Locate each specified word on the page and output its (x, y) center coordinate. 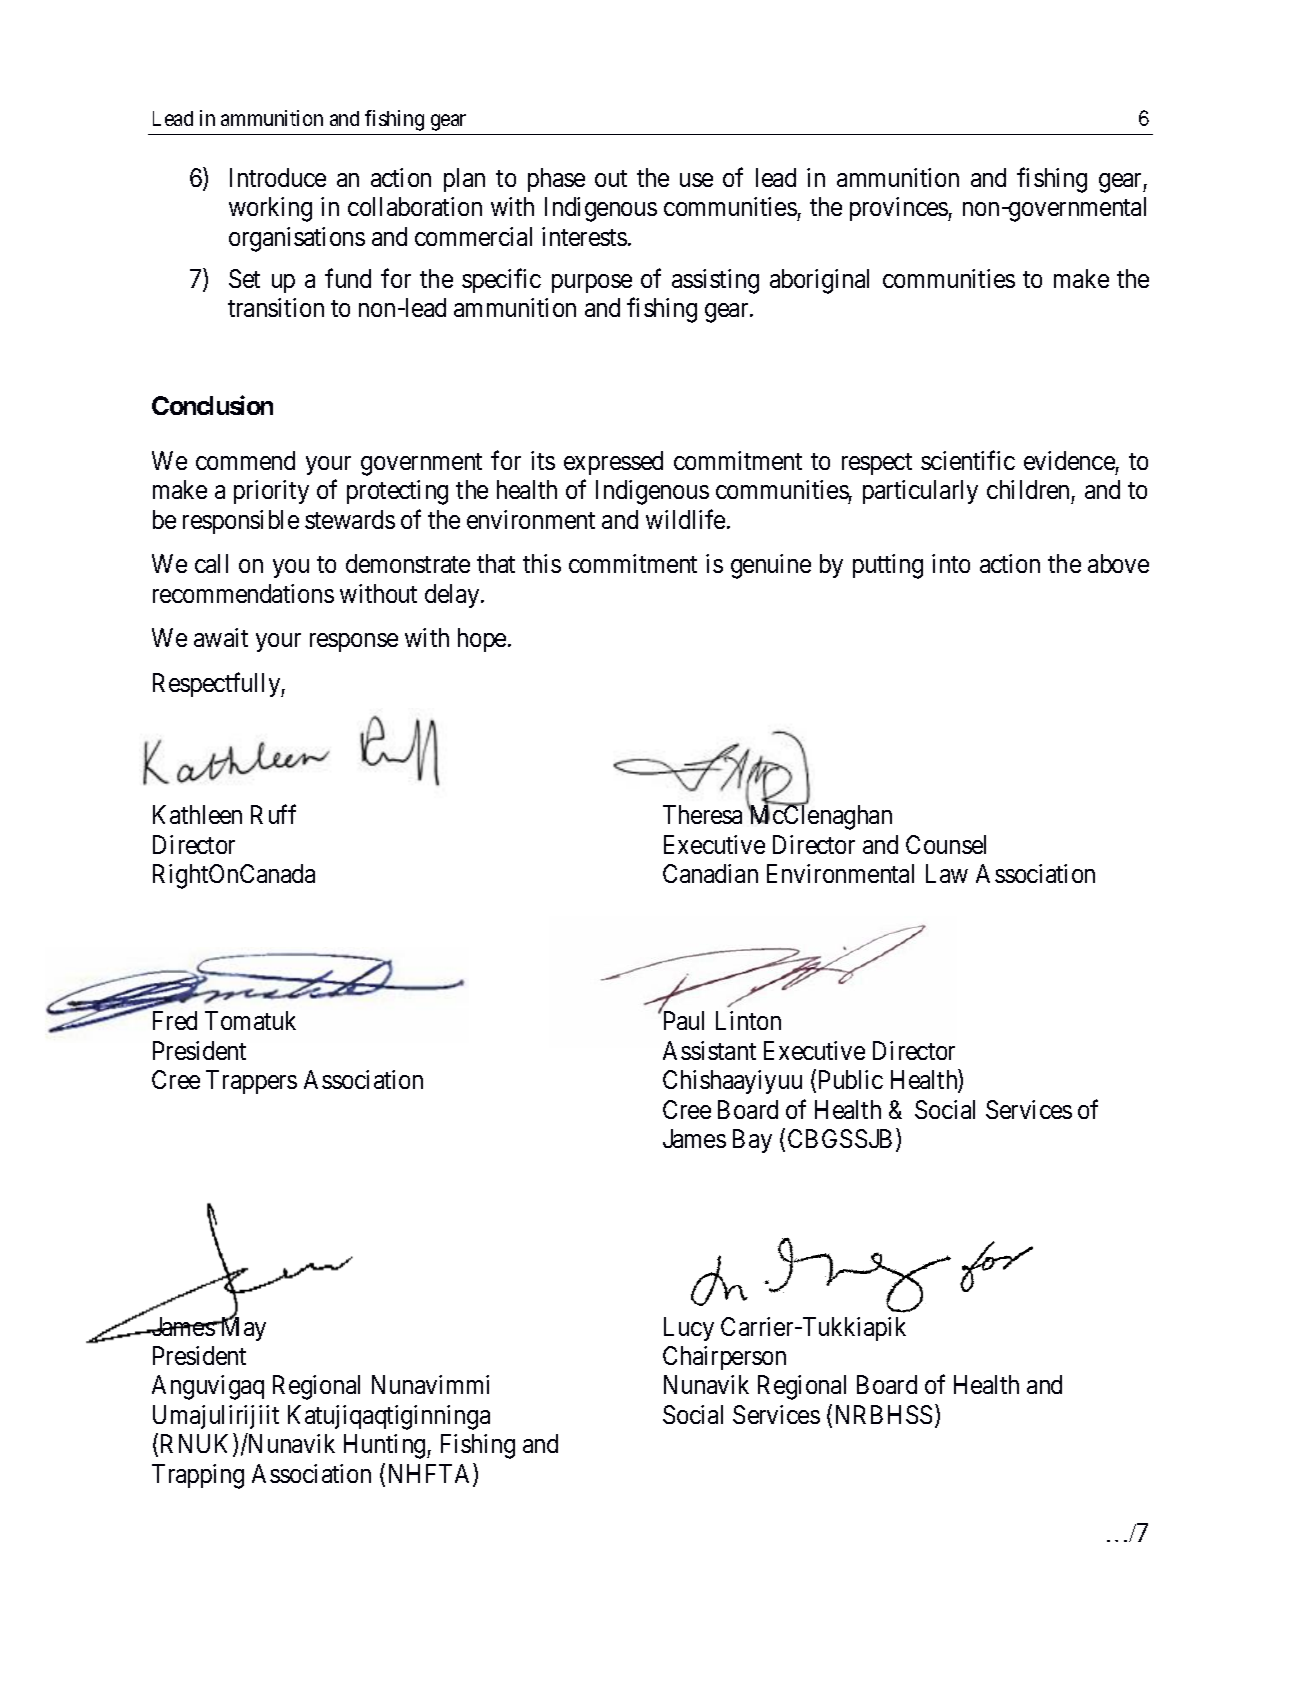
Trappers (251, 1082)
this (542, 563)
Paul (682, 1020)
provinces (899, 209)
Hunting (386, 1446)
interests (584, 236)
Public (851, 1079)
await (221, 637)
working (270, 209)
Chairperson (724, 1358)
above (1118, 563)
